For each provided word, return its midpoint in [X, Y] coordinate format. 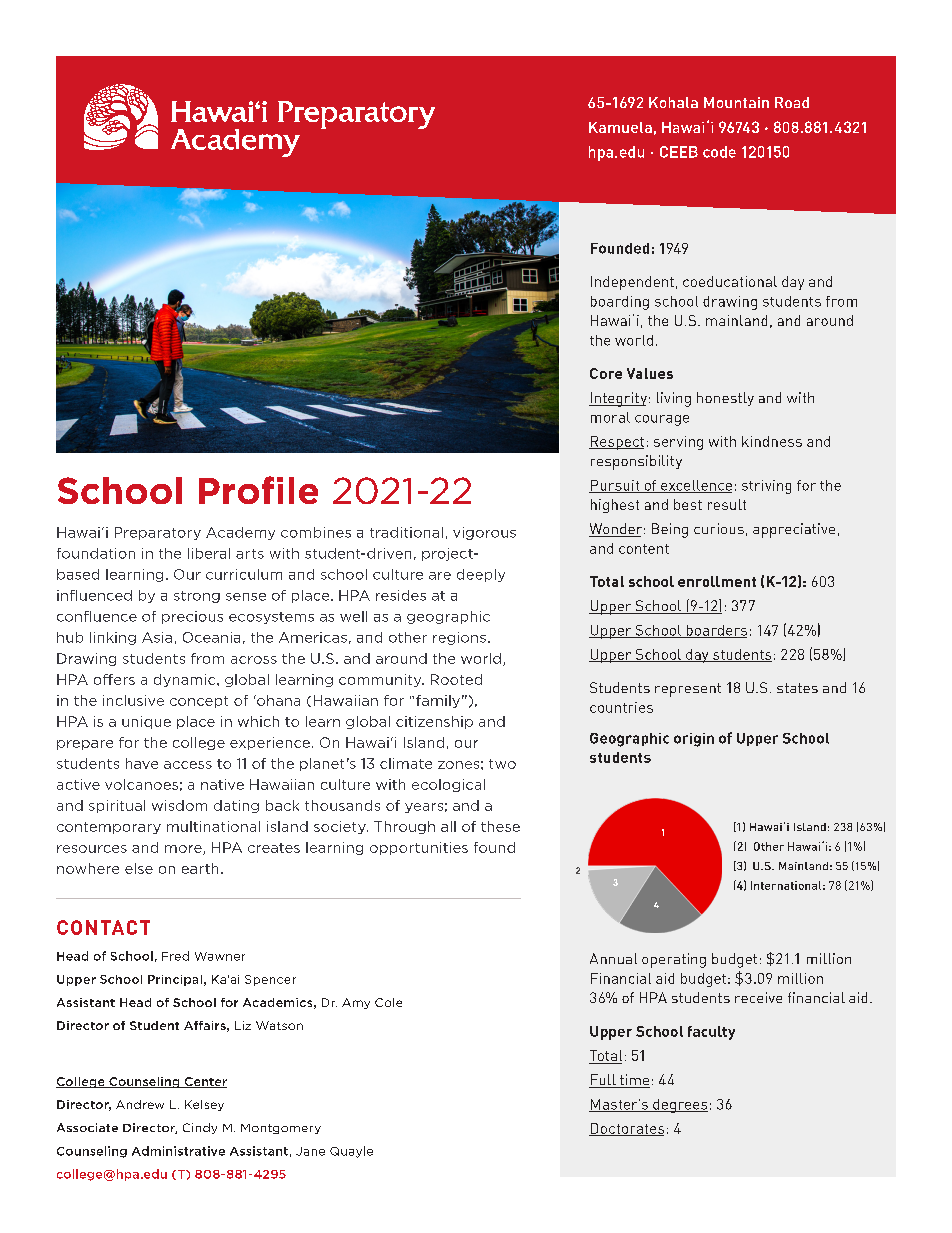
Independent [632, 283]
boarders [715, 631]
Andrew [140, 1104]
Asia [157, 637]
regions [459, 638]
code [719, 152]
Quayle [351, 1152]
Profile [258, 490]
